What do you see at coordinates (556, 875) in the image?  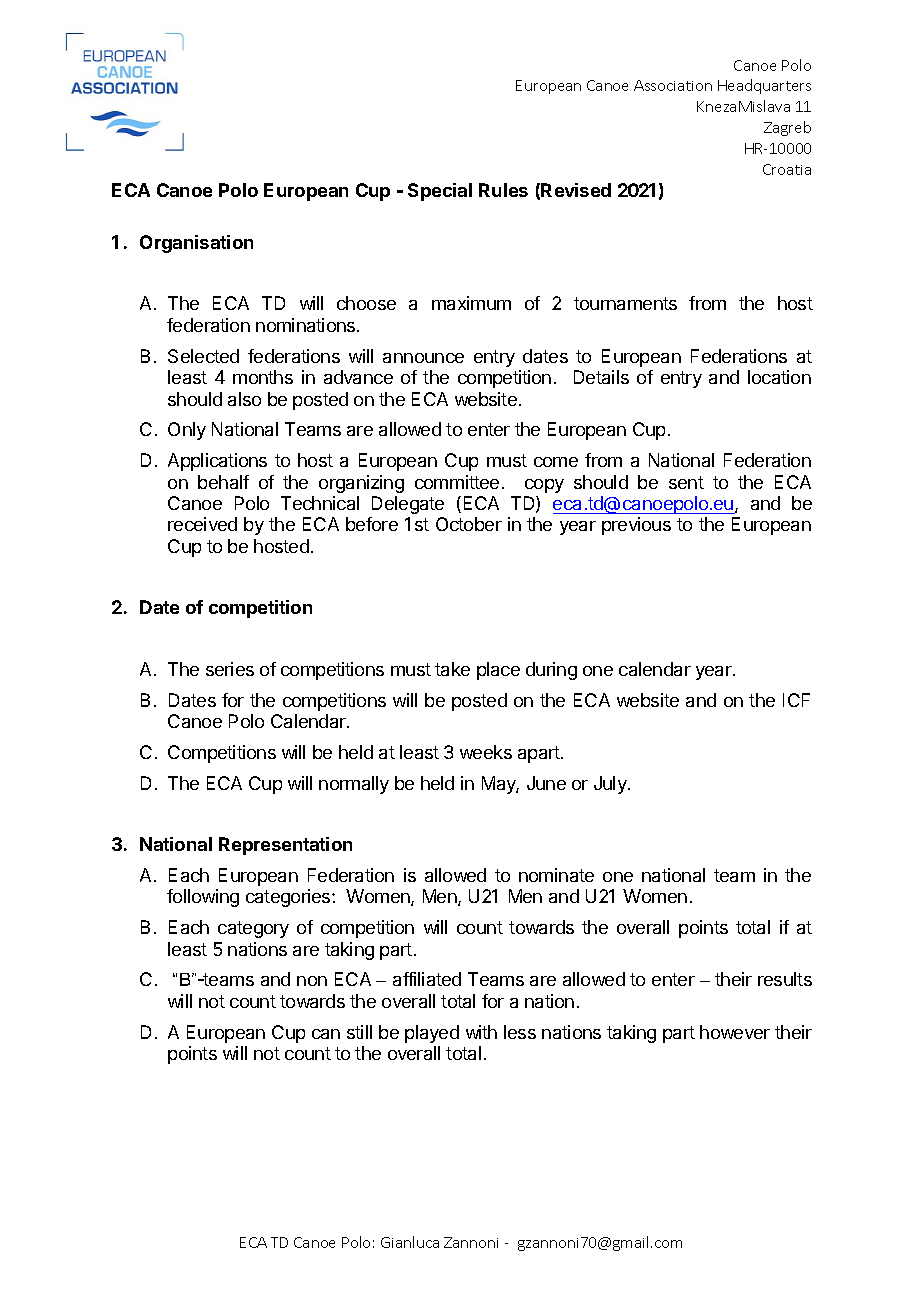 I see `nominate` at bounding box center [556, 875].
